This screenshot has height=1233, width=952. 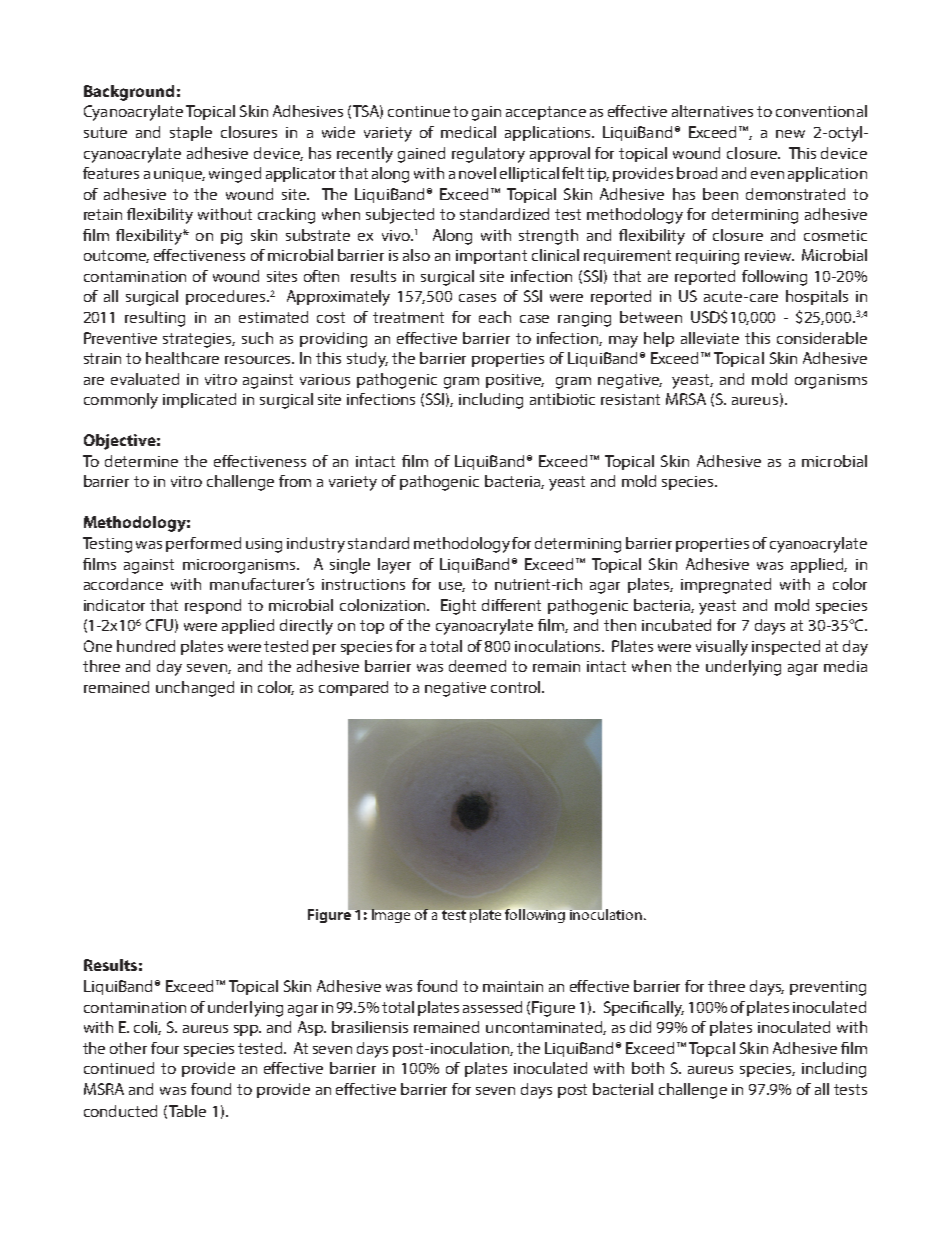 I want to click on respond, so click(x=213, y=606).
